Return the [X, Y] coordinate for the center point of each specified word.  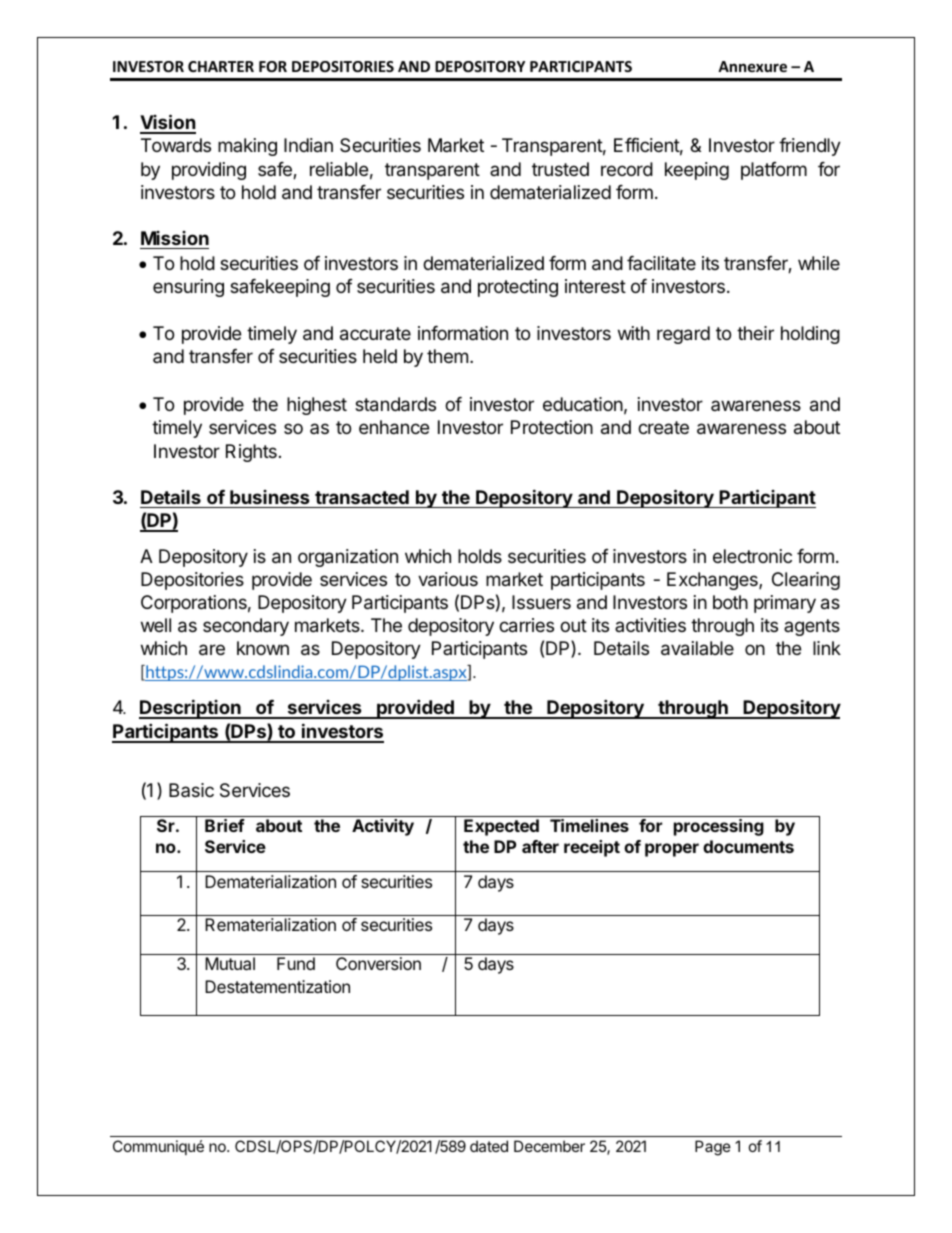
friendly [810, 147]
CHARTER [221, 66]
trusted [560, 169]
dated [489, 1146]
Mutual [230, 963]
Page [713, 1148]
